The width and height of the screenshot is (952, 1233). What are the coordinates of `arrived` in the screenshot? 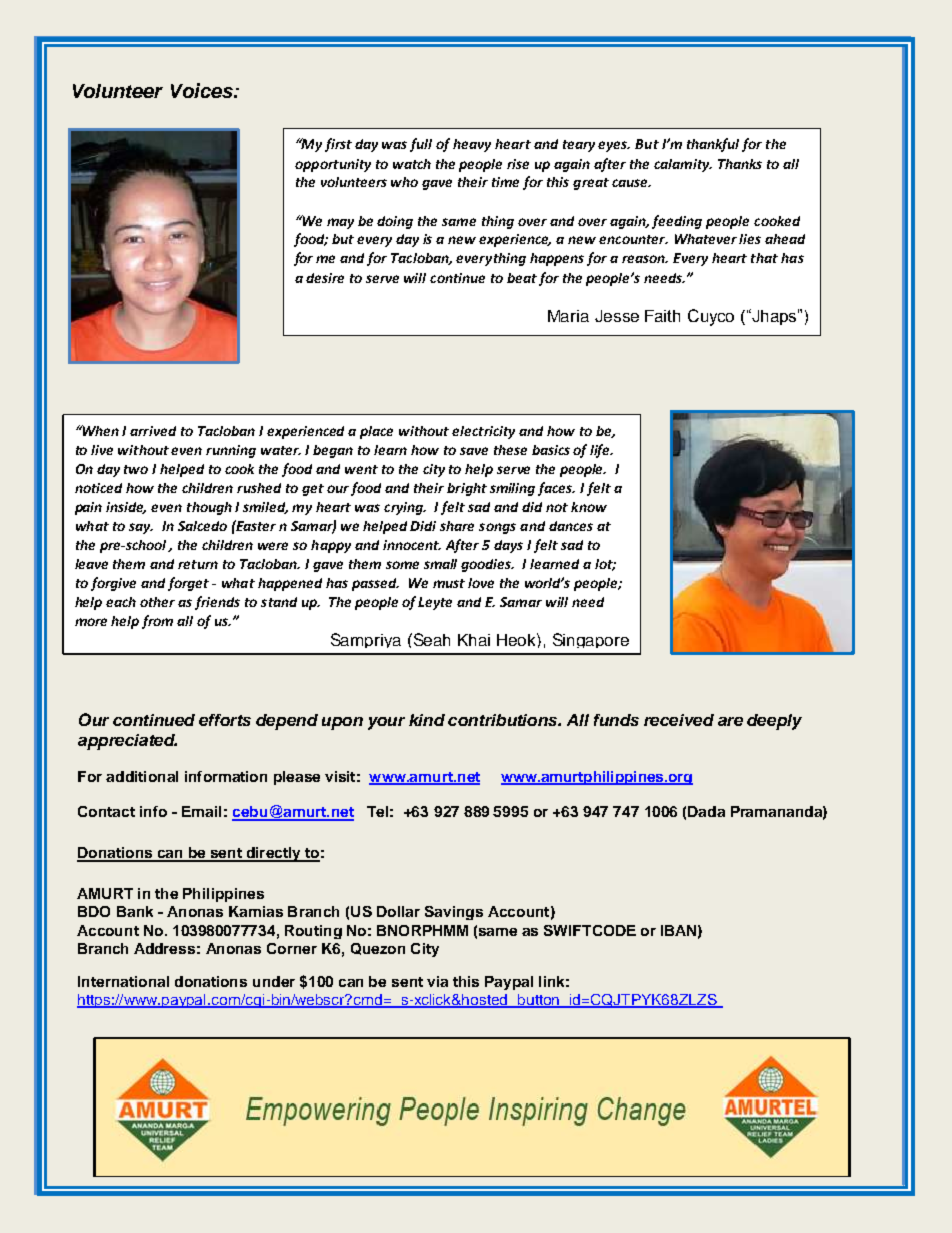 It's located at (153, 431).
